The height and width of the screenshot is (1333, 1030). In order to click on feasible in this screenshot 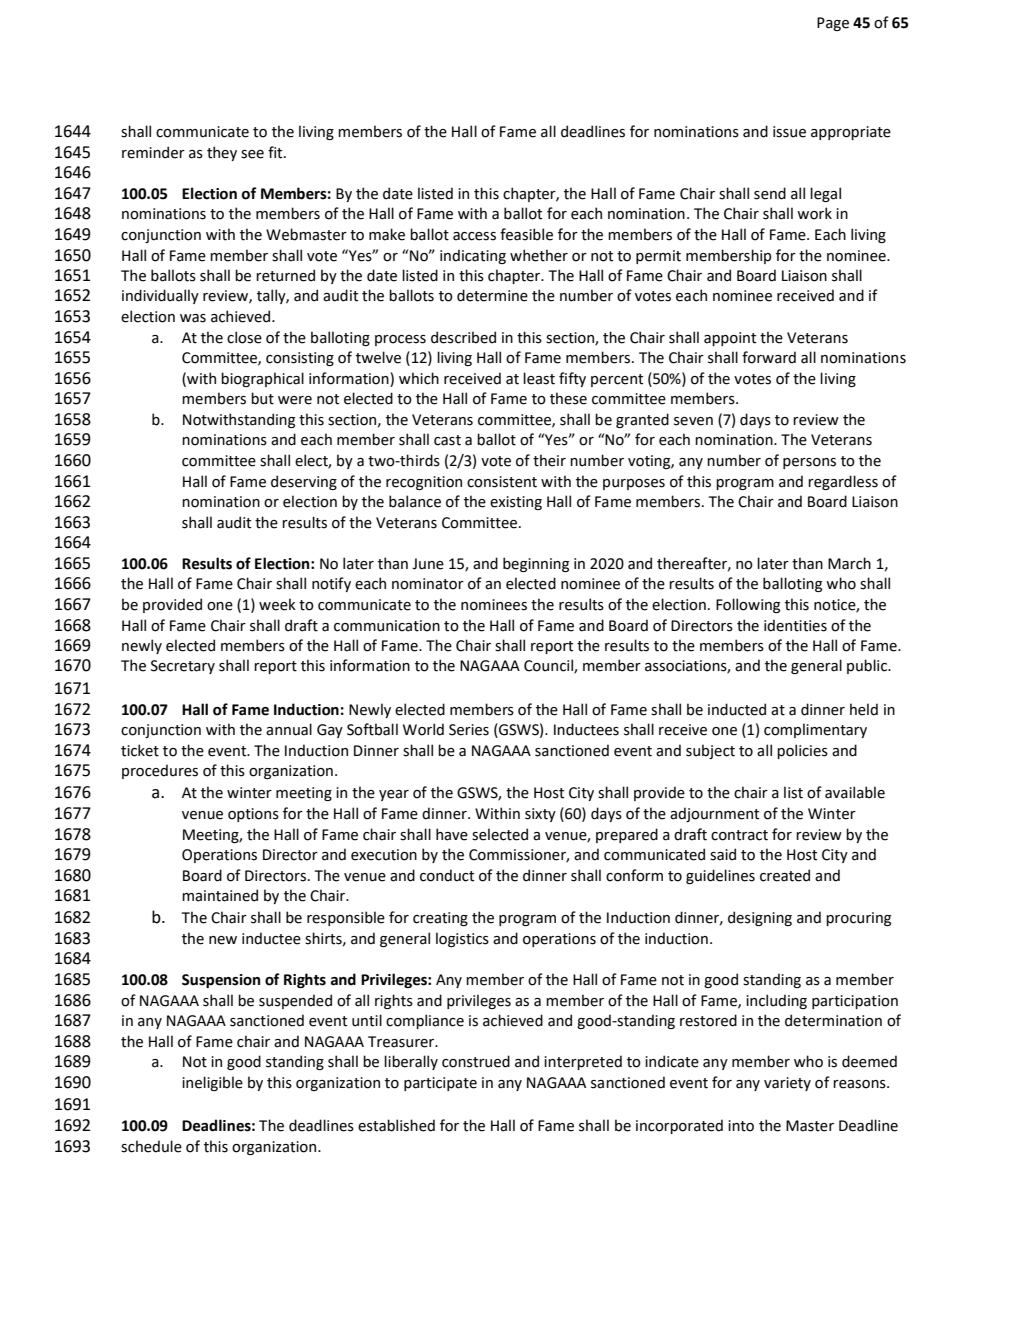, I will do `click(526, 234)`.
